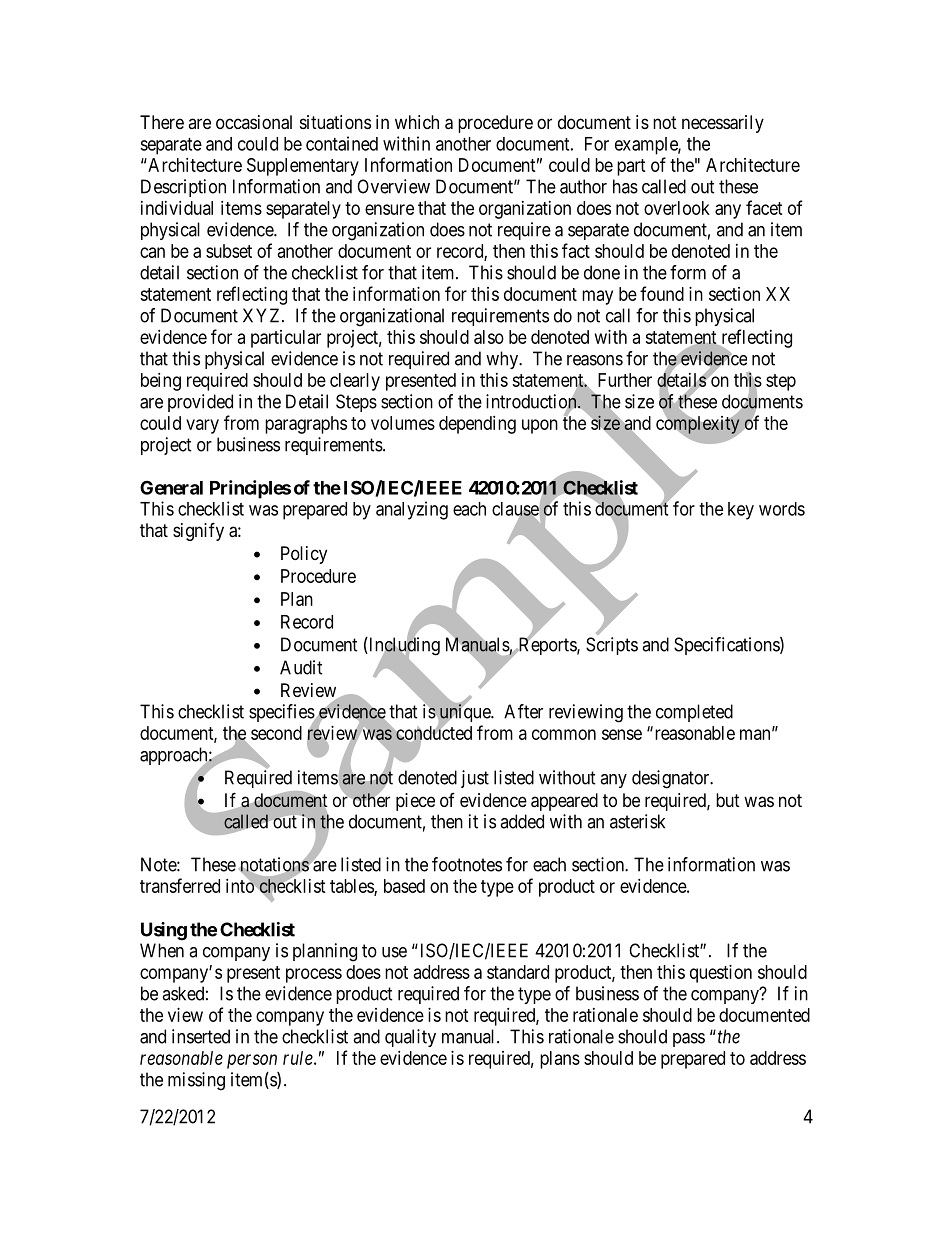 This screenshot has width=952, height=1233. What do you see at coordinates (662, 293) in the screenshot?
I see `found` at bounding box center [662, 293].
